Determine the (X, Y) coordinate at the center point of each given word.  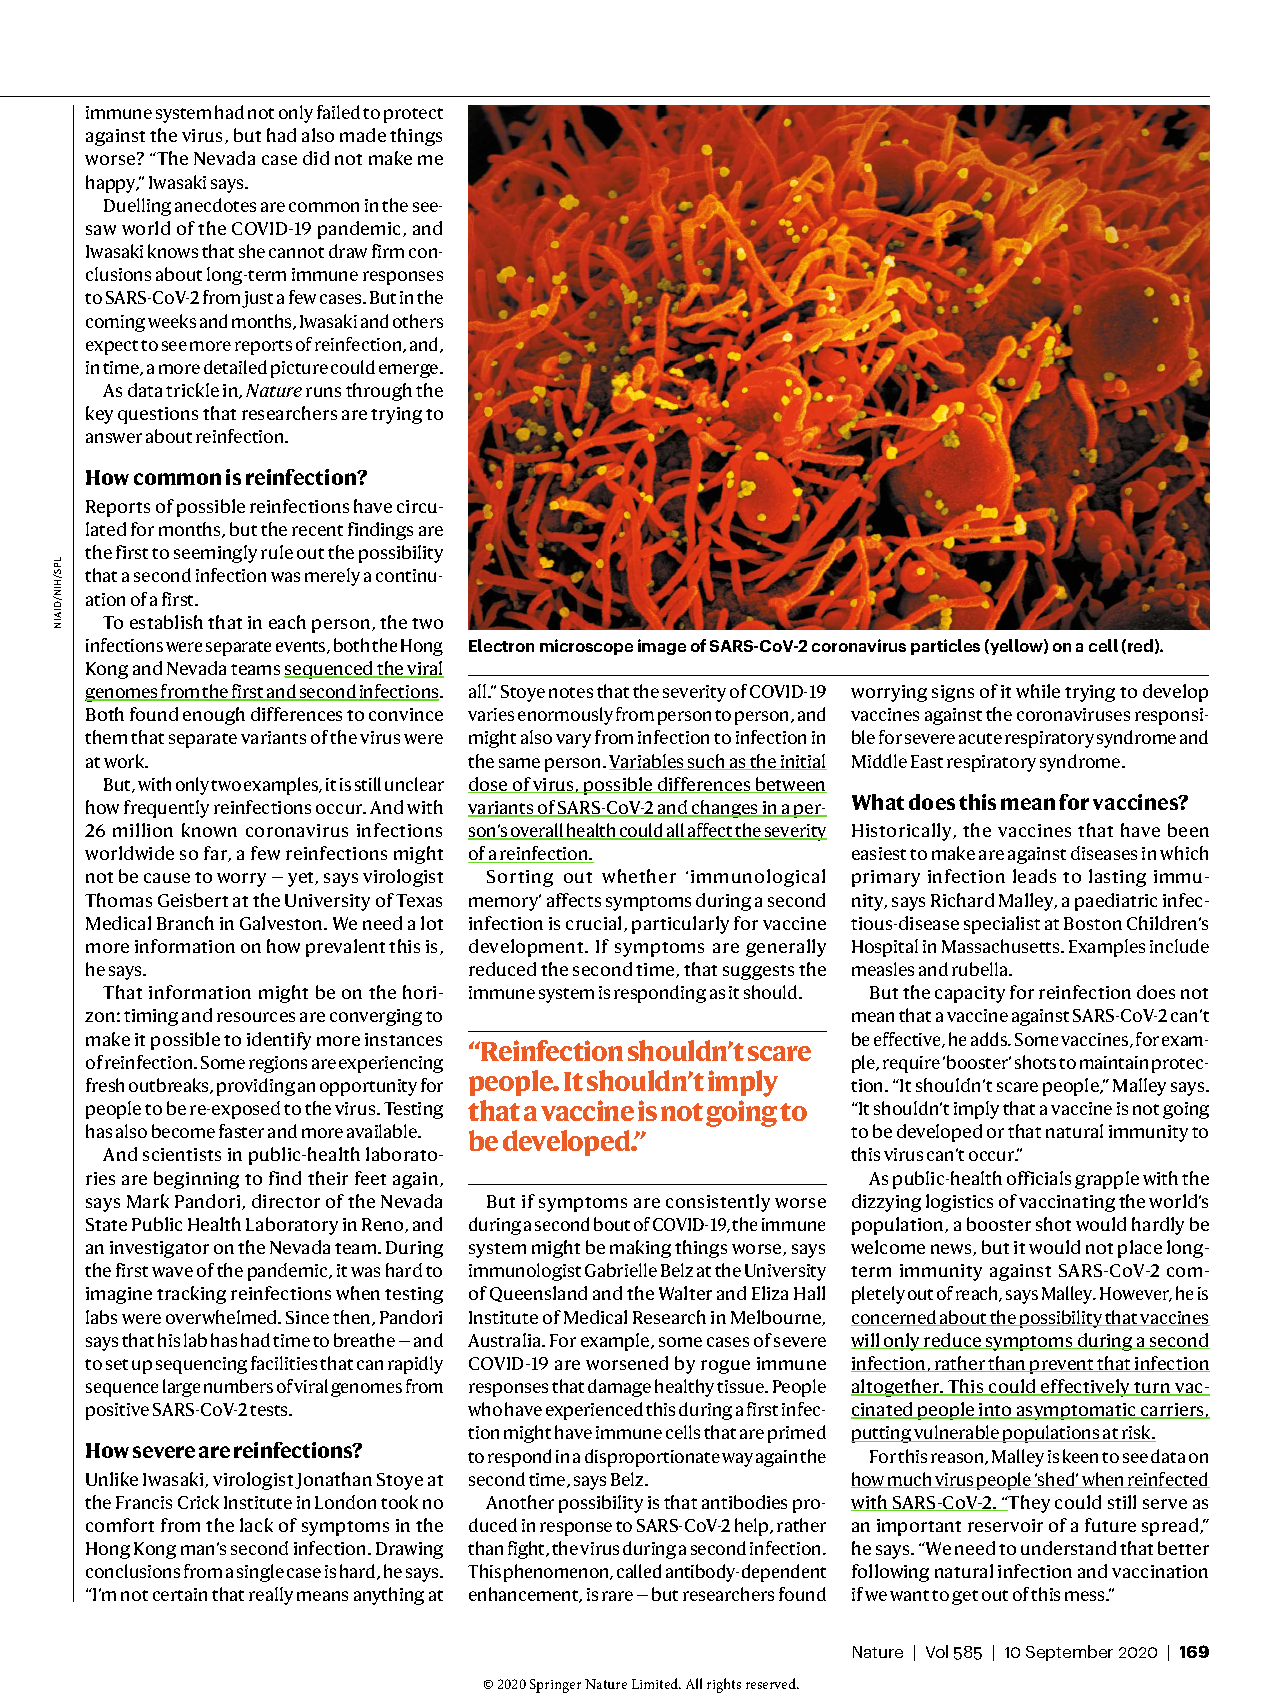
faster (241, 1131)
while (1038, 691)
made (363, 135)
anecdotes (215, 205)
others (418, 321)
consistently (718, 1203)
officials (1039, 1178)
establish (166, 622)
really (271, 1596)
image (662, 647)
